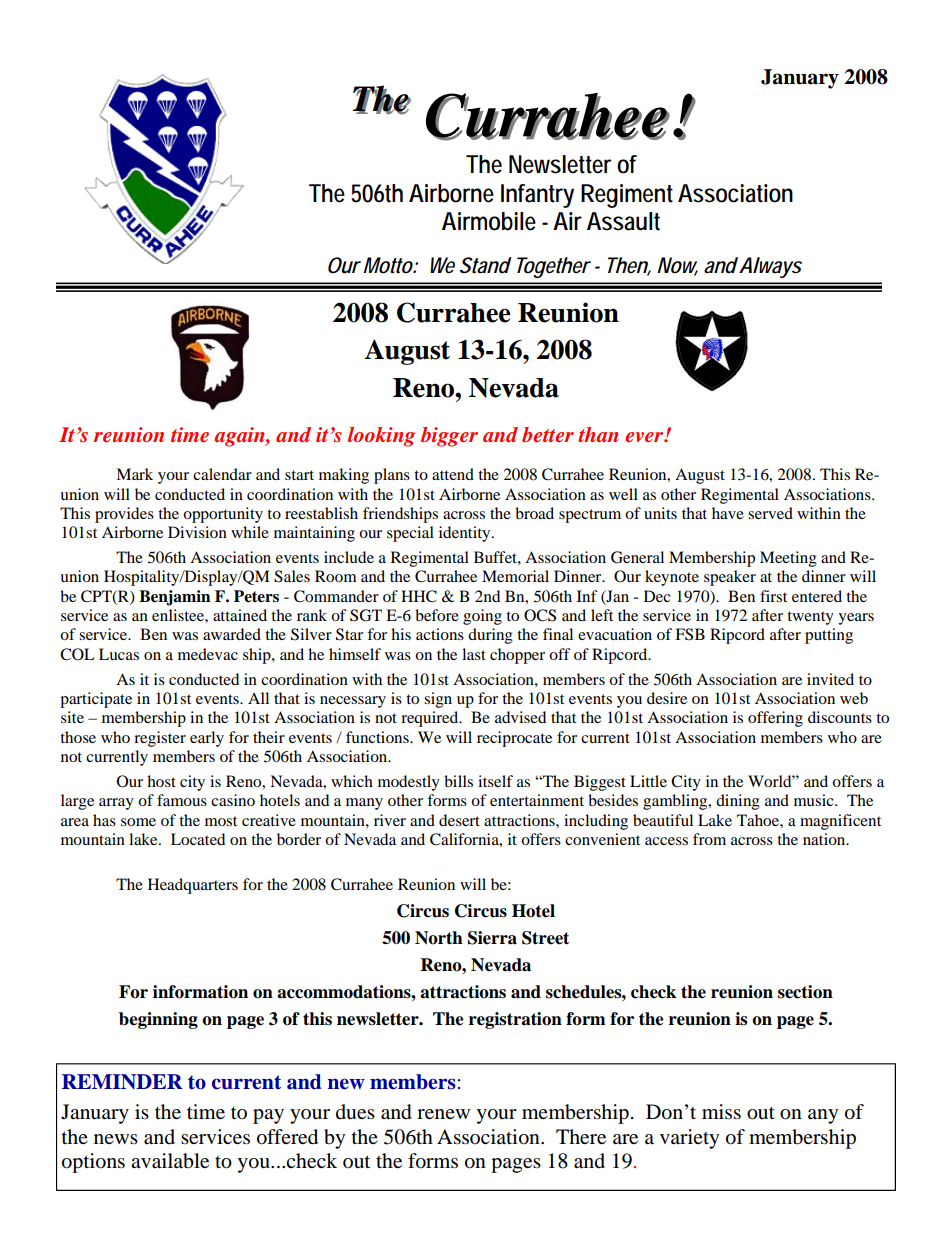 This screenshot has height=1233, width=952. I want to click on sign, so click(438, 700).
